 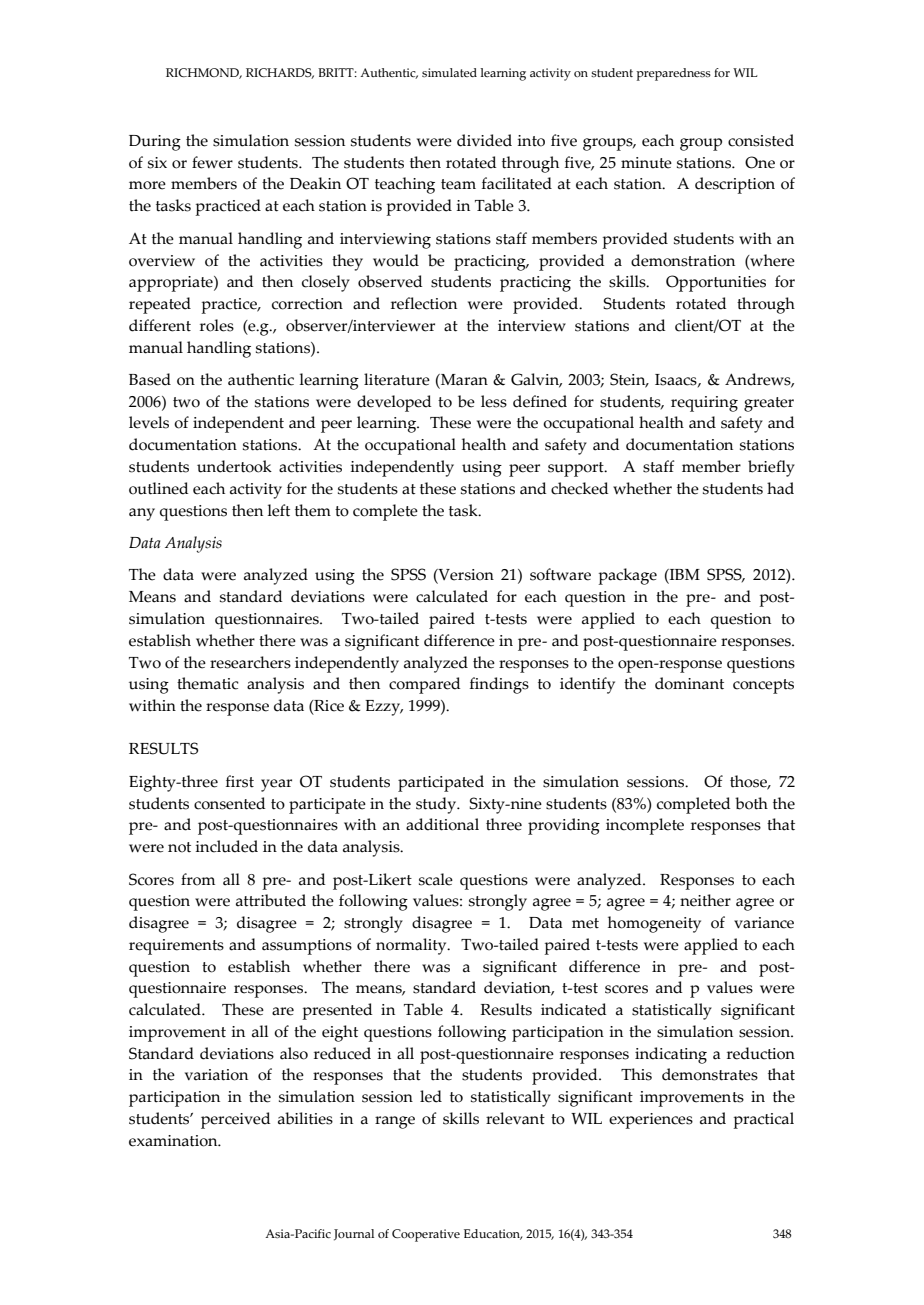 I want to click on examination, so click(x=174, y=1141).
